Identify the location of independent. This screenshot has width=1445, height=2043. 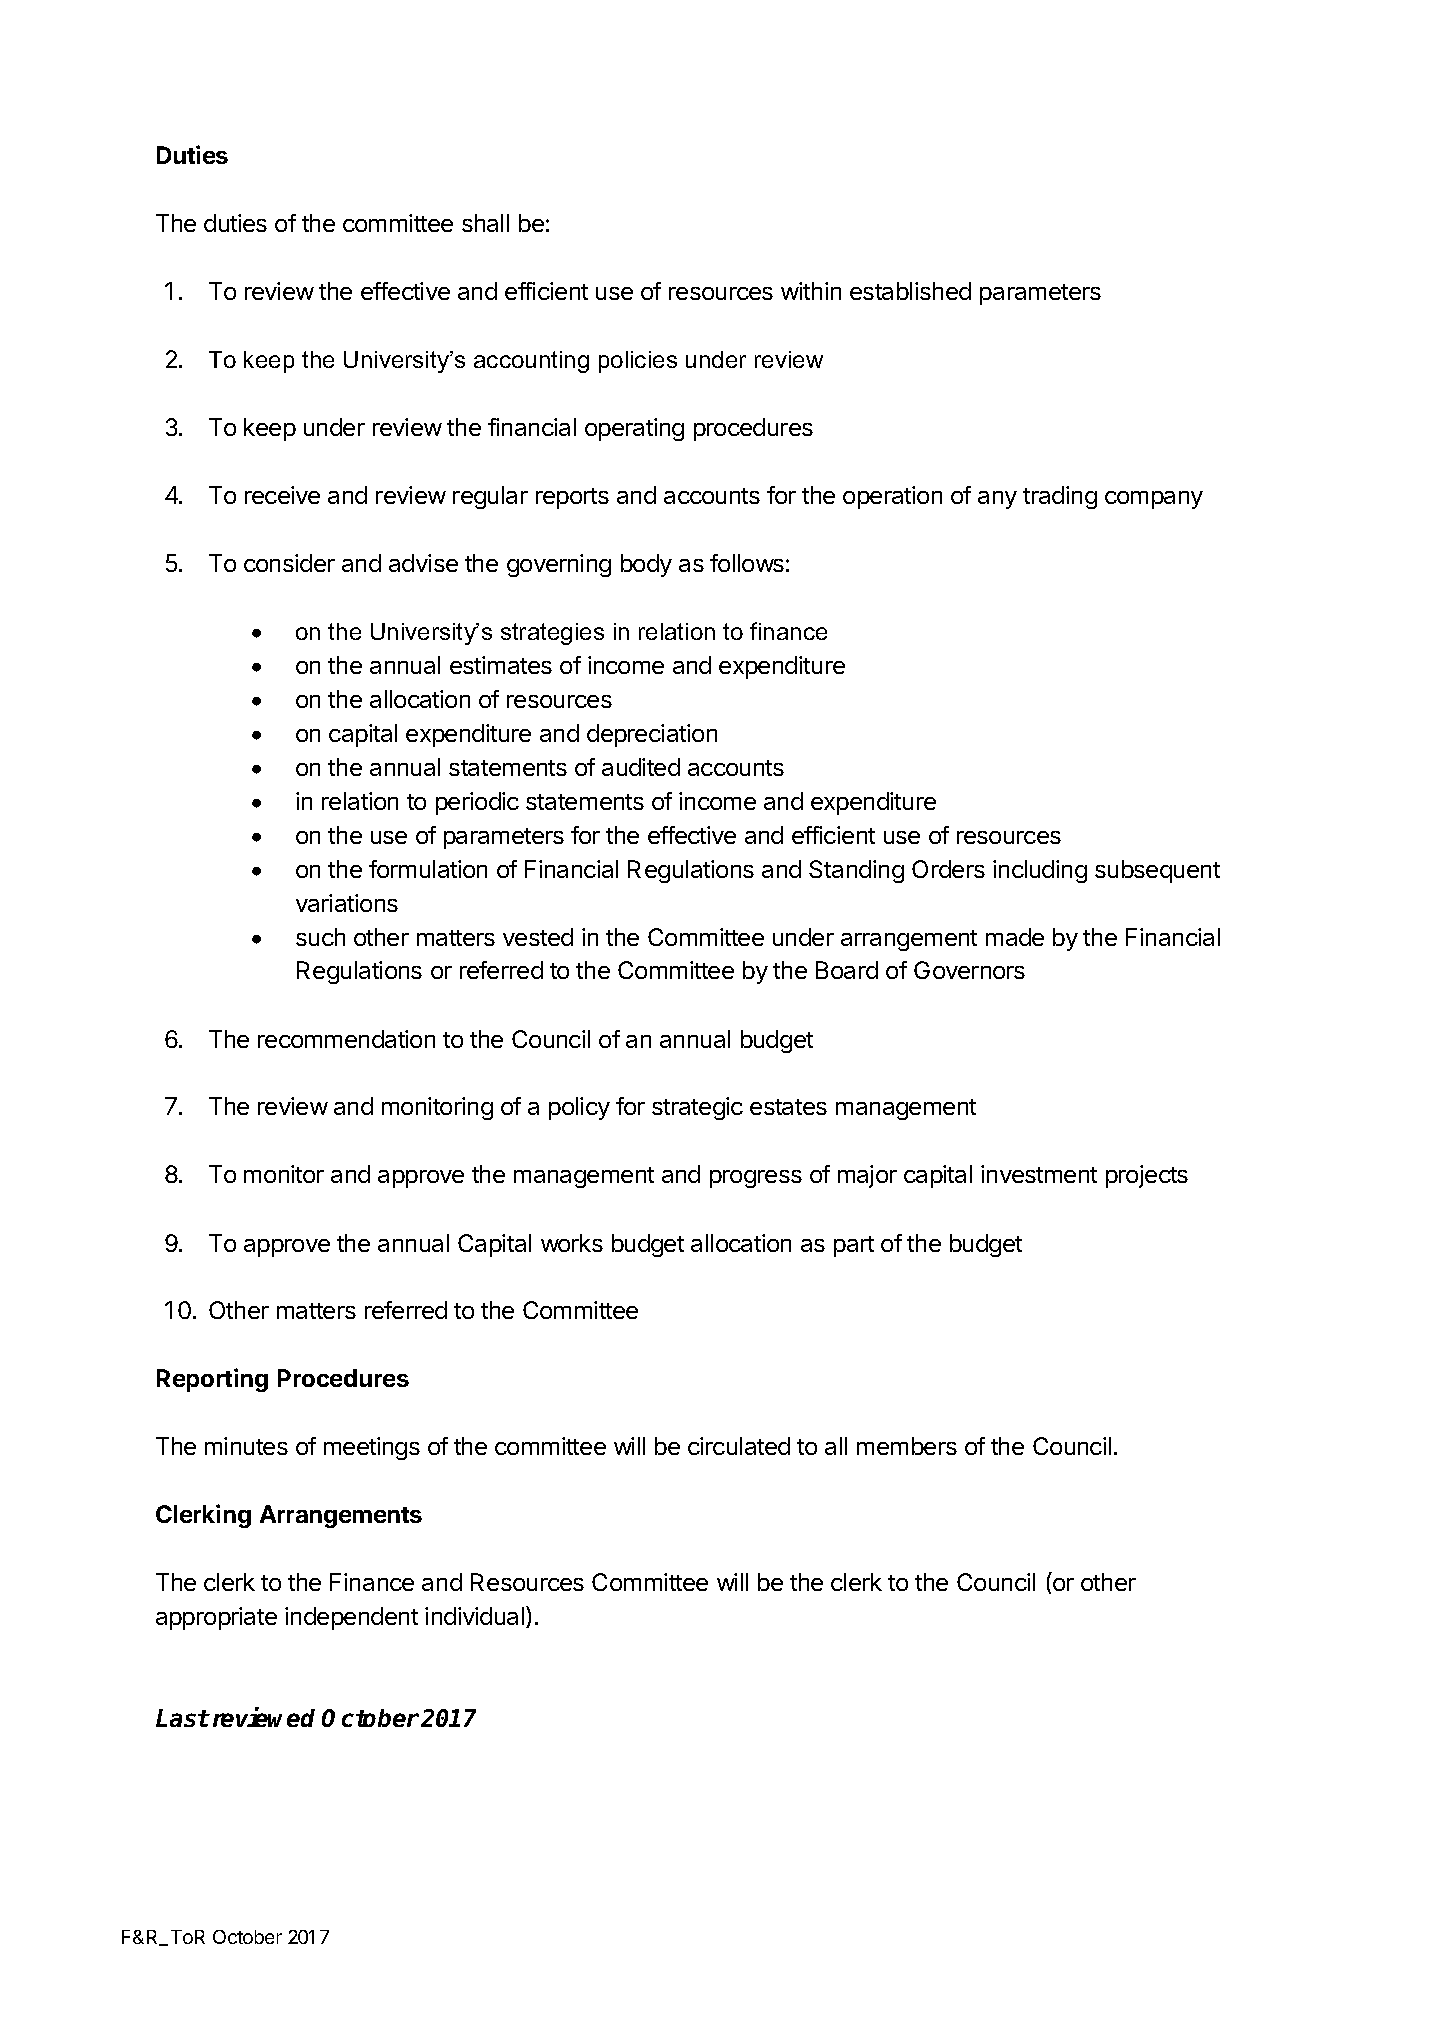
(351, 1618).
